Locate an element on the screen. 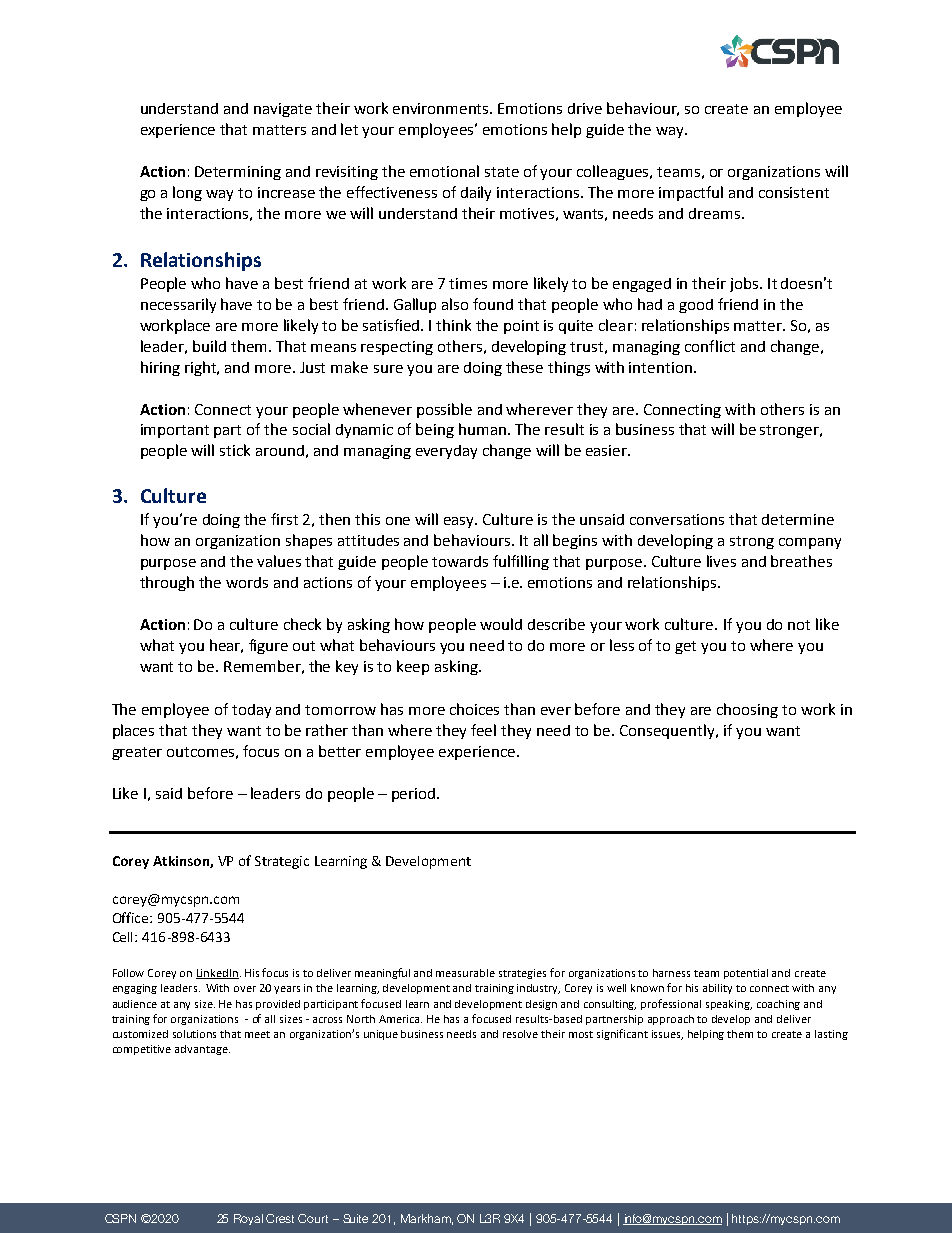  consistent is located at coordinates (794, 192).
